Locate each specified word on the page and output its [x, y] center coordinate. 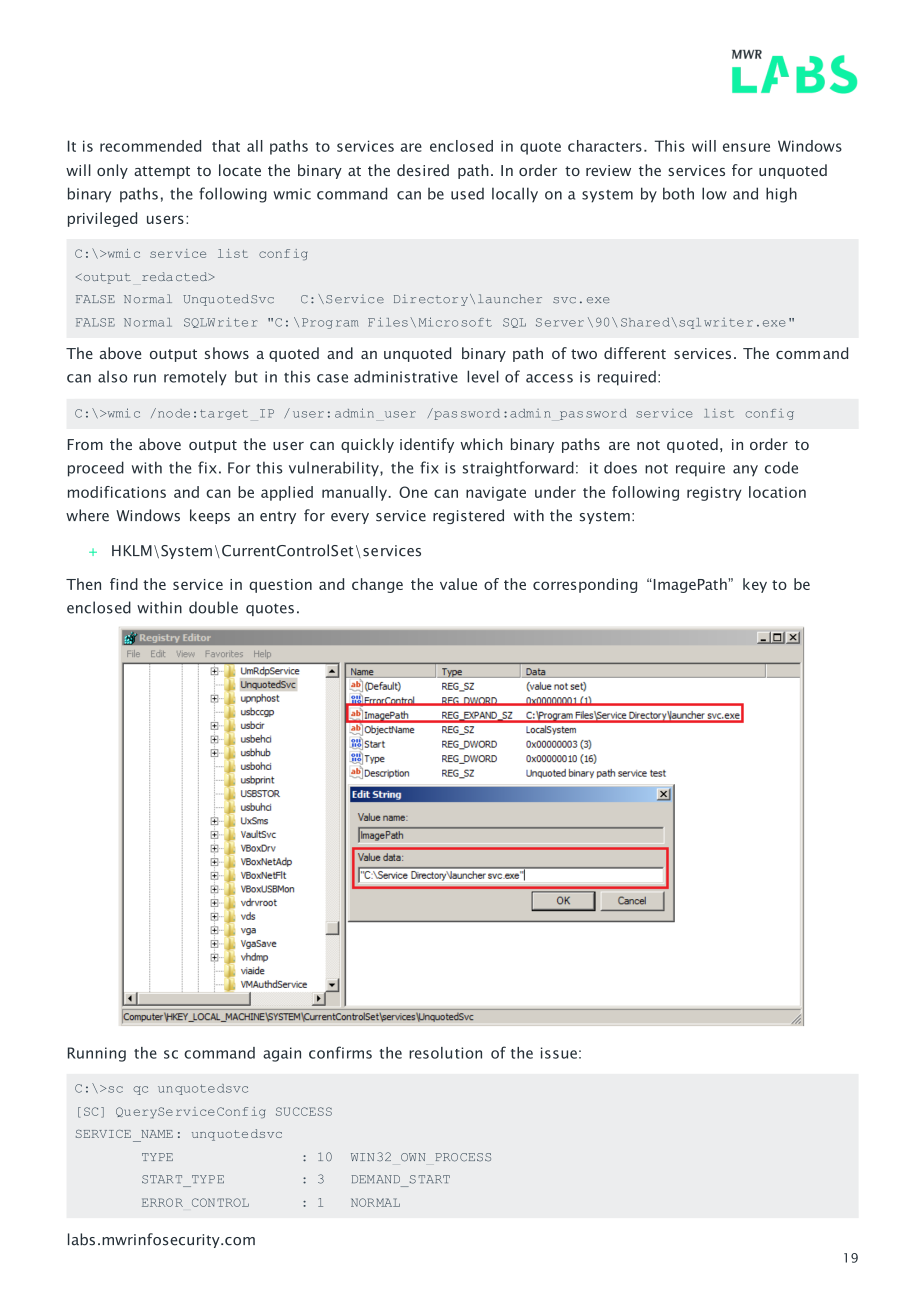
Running [97, 1054]
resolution [445, 1053]
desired [423, 170]
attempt [162, 172]
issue [559, 1053]
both [678, 193]
